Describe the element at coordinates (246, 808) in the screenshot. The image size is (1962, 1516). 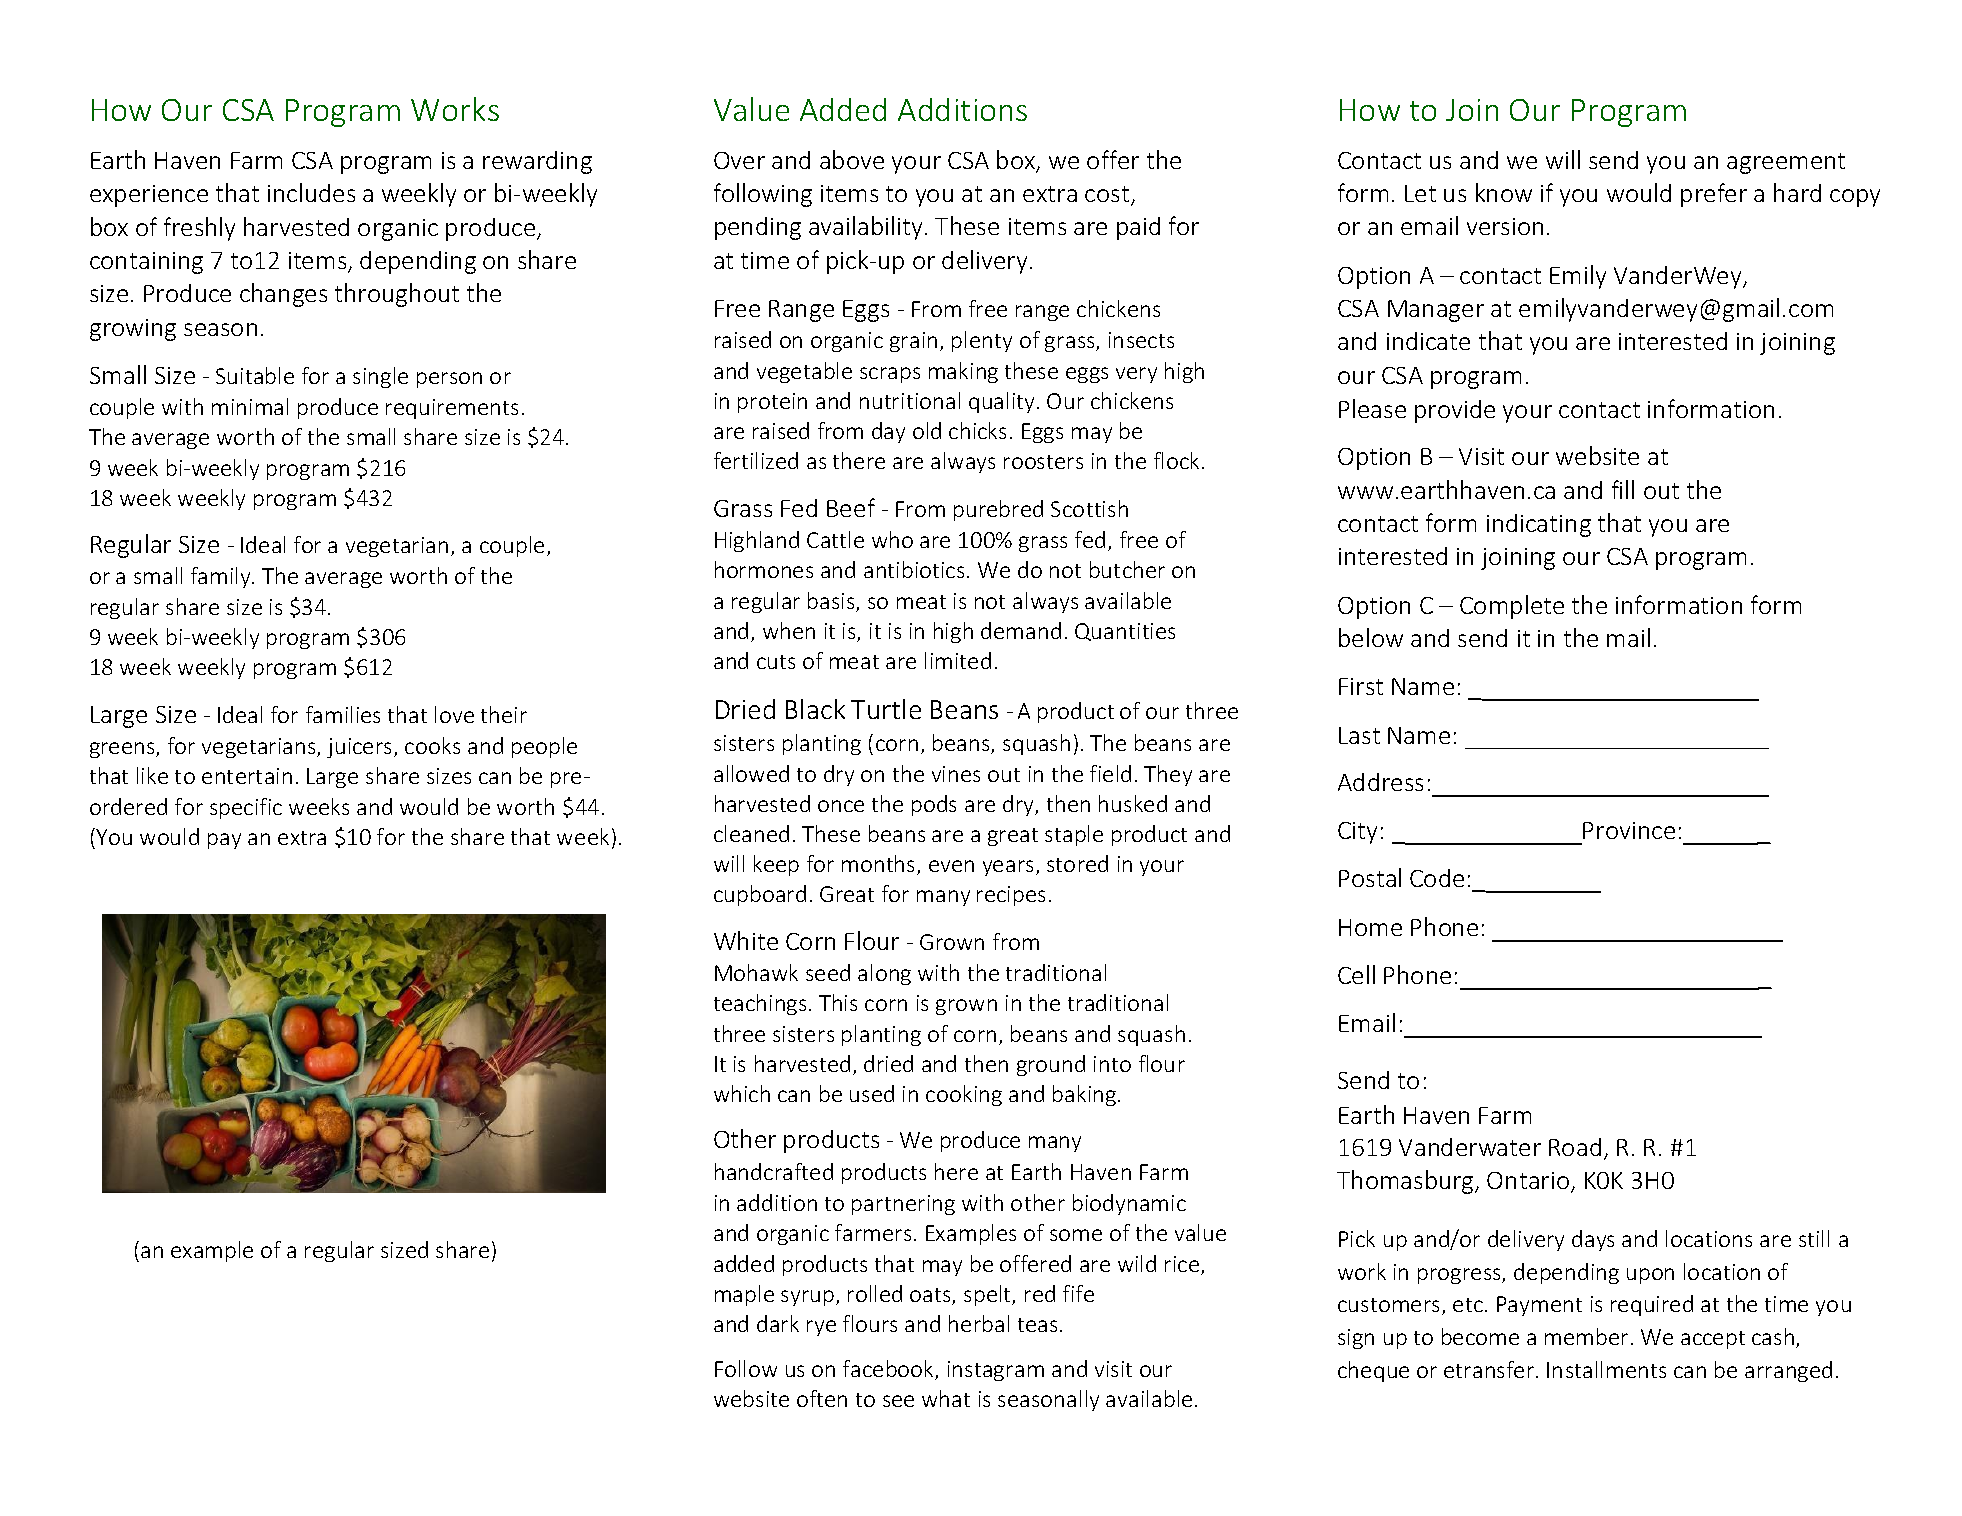
I see `specific` at that location.
